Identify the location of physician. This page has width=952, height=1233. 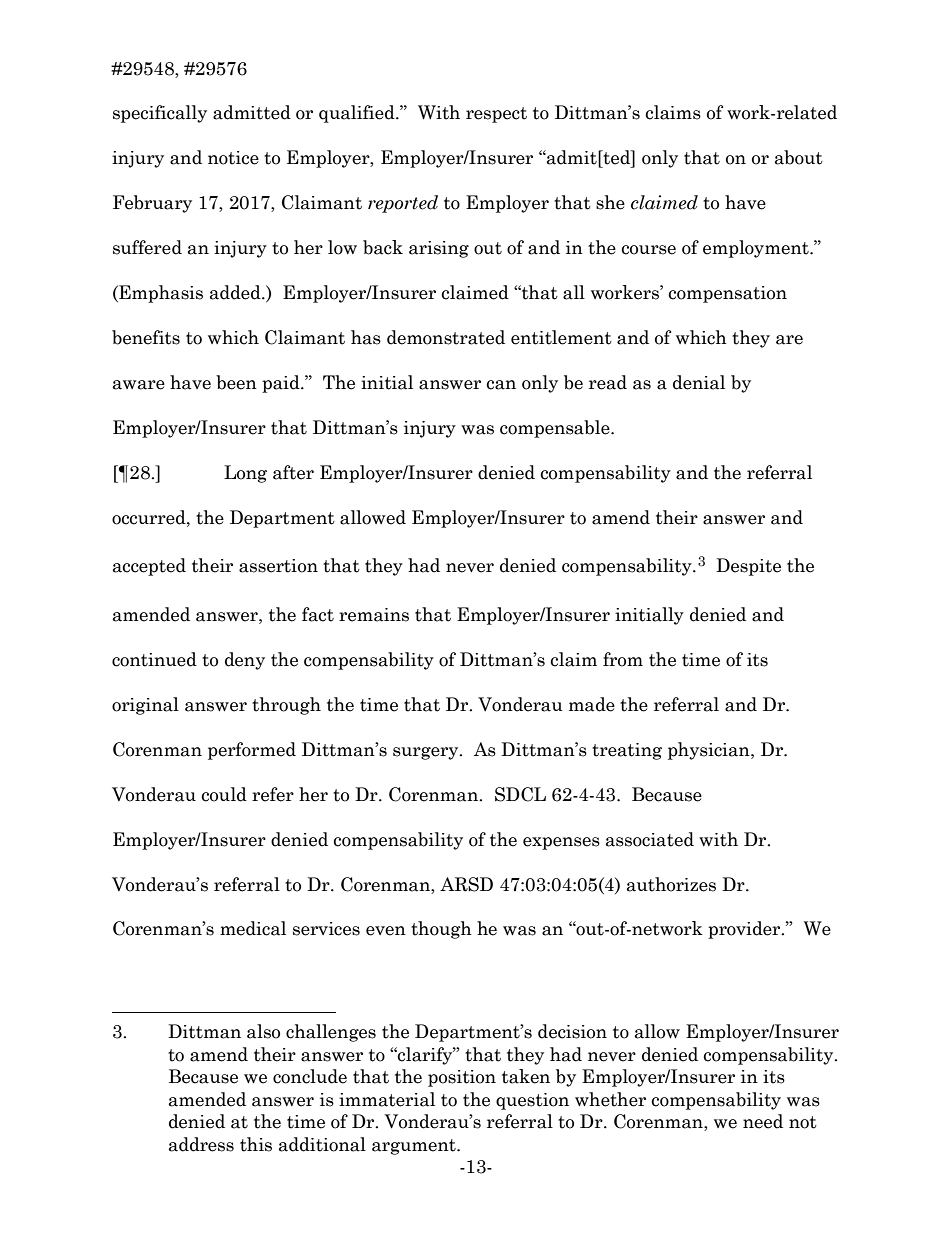
(710, 751).
